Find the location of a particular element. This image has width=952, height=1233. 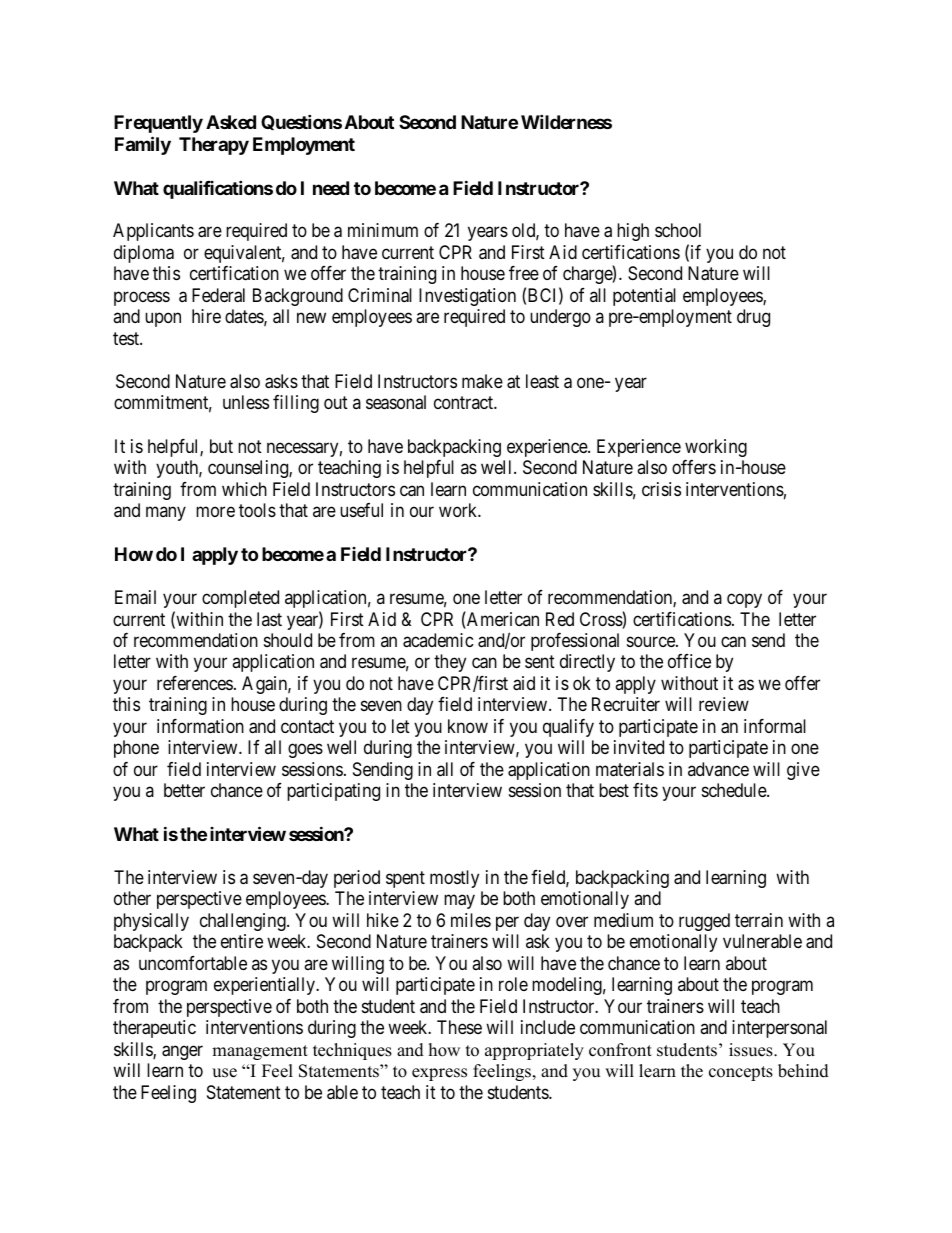

minimum is located at coordinates (383, 230).
